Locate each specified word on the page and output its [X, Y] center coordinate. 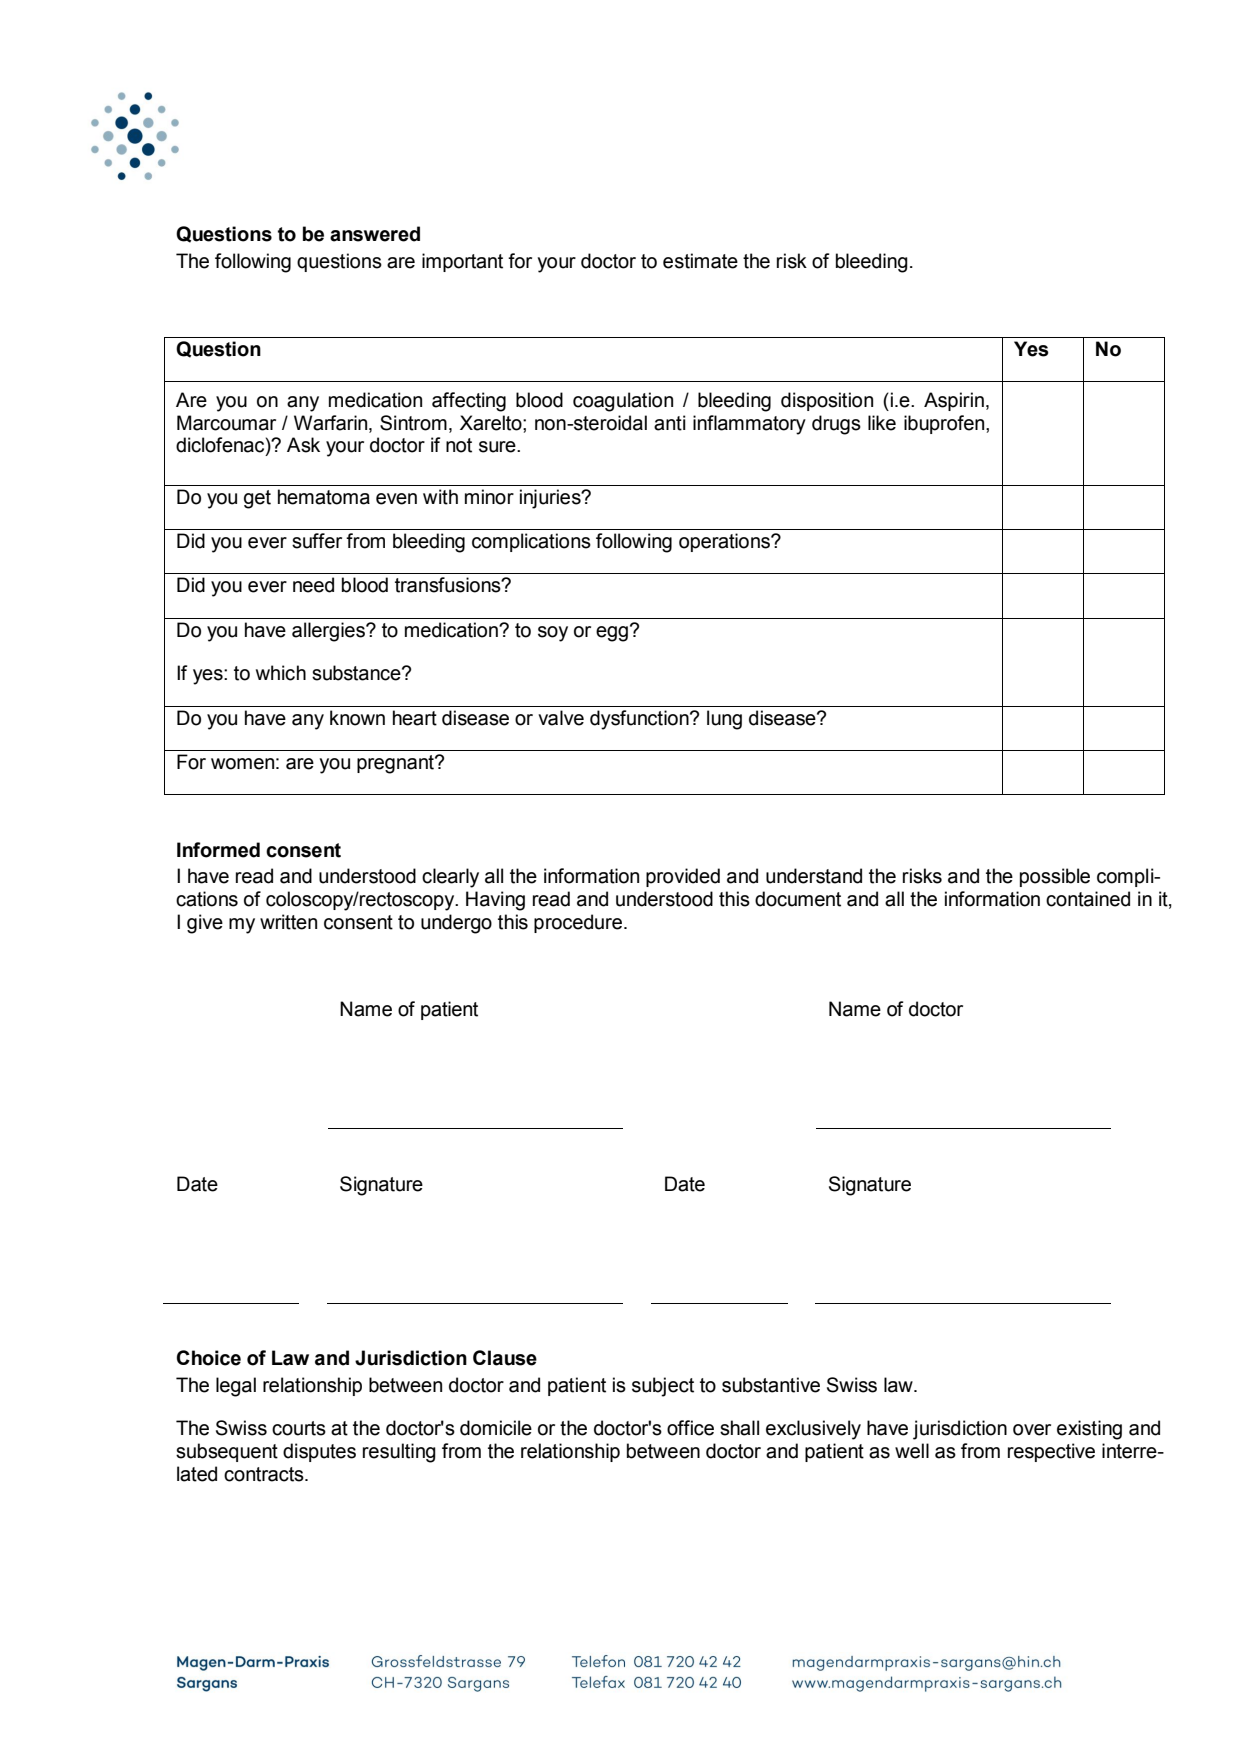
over [1032, 1430]
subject [663, 1387]
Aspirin [954, 401]
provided [683, 877]
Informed [218, 850]
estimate [700, 261]
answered [375, 234]
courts [299, 1428]
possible [1055, 877]
